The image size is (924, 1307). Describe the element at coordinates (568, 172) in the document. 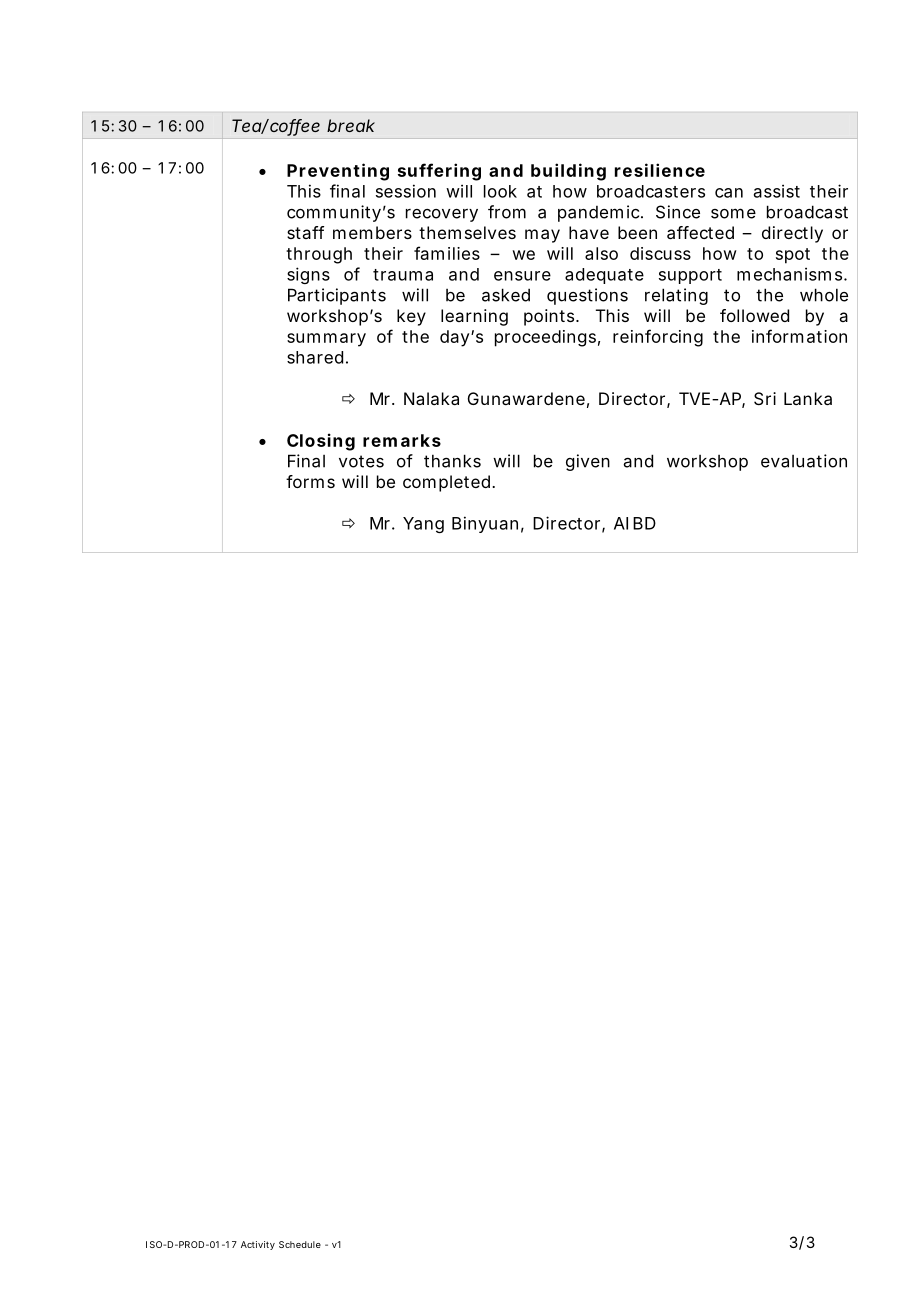

I see `building` at that location.
